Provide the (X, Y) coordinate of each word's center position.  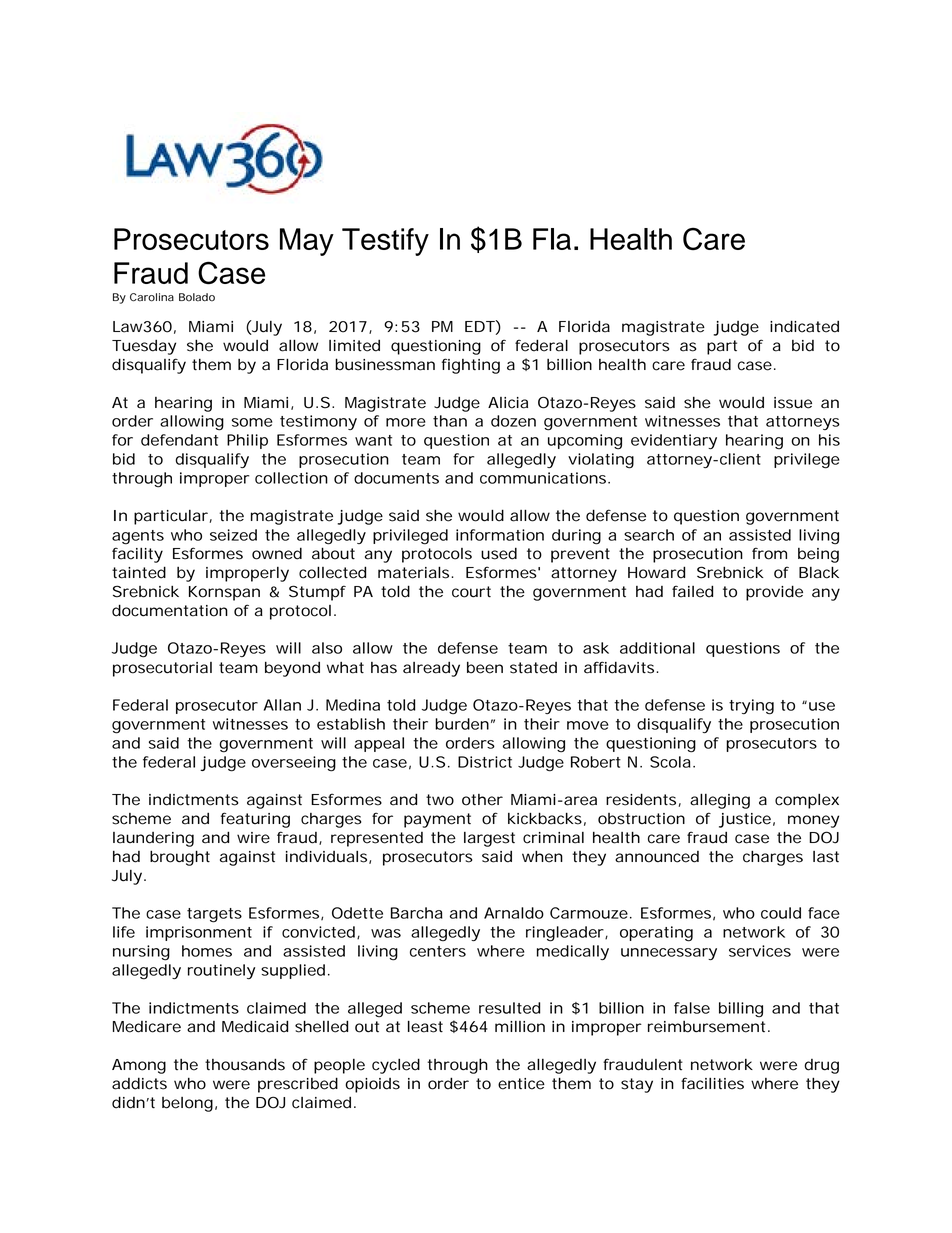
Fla (552, 239)
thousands (245, 1064)
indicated (804, 326)
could (781, 913)
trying (751, 707)
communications (544, 478)
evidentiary (674, 441)
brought (180, 858)
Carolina (152, 297)
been (485, 667)
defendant (179, 440)
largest (489, 839)
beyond (292, 669)
